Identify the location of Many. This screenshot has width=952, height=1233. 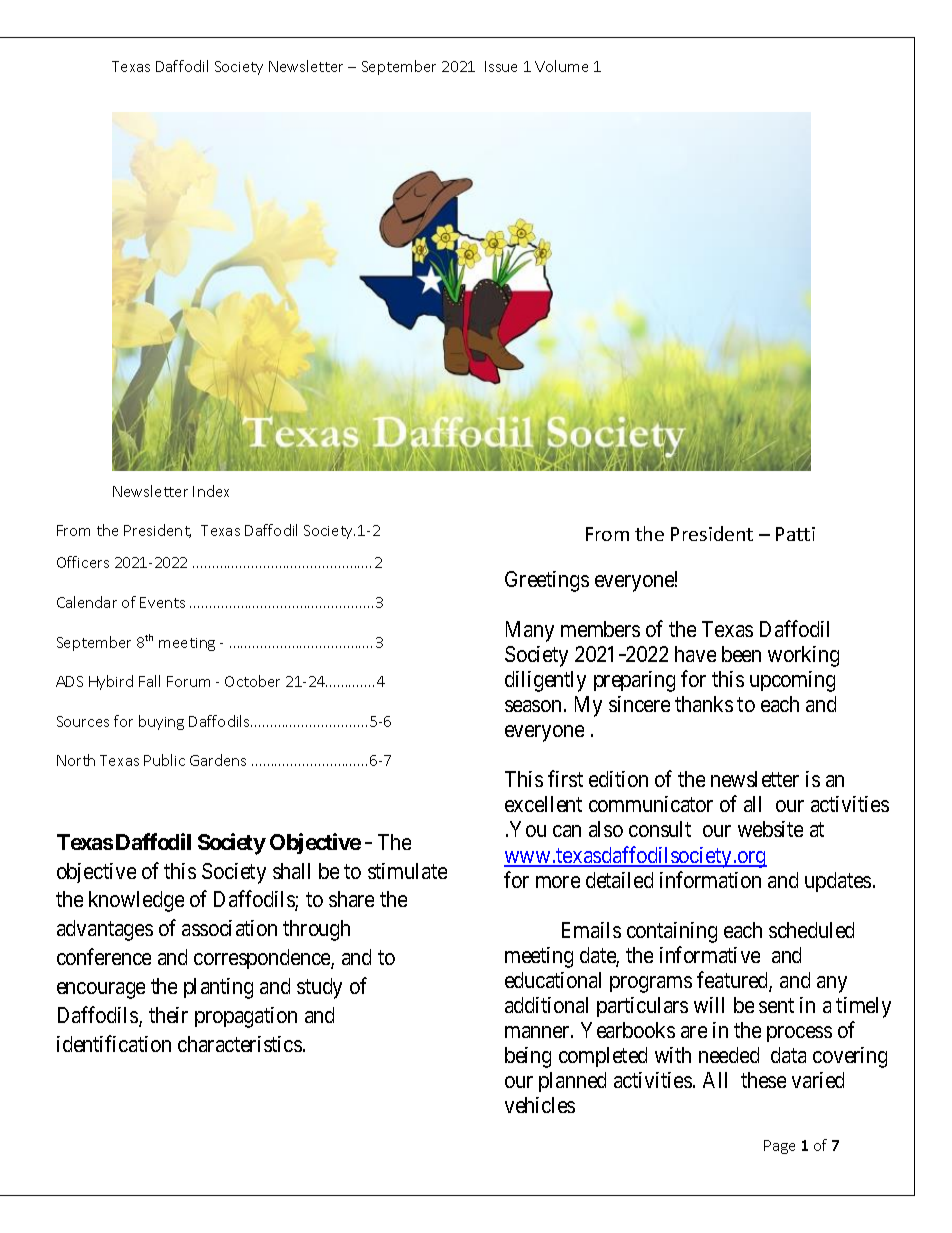
(530, 631).
